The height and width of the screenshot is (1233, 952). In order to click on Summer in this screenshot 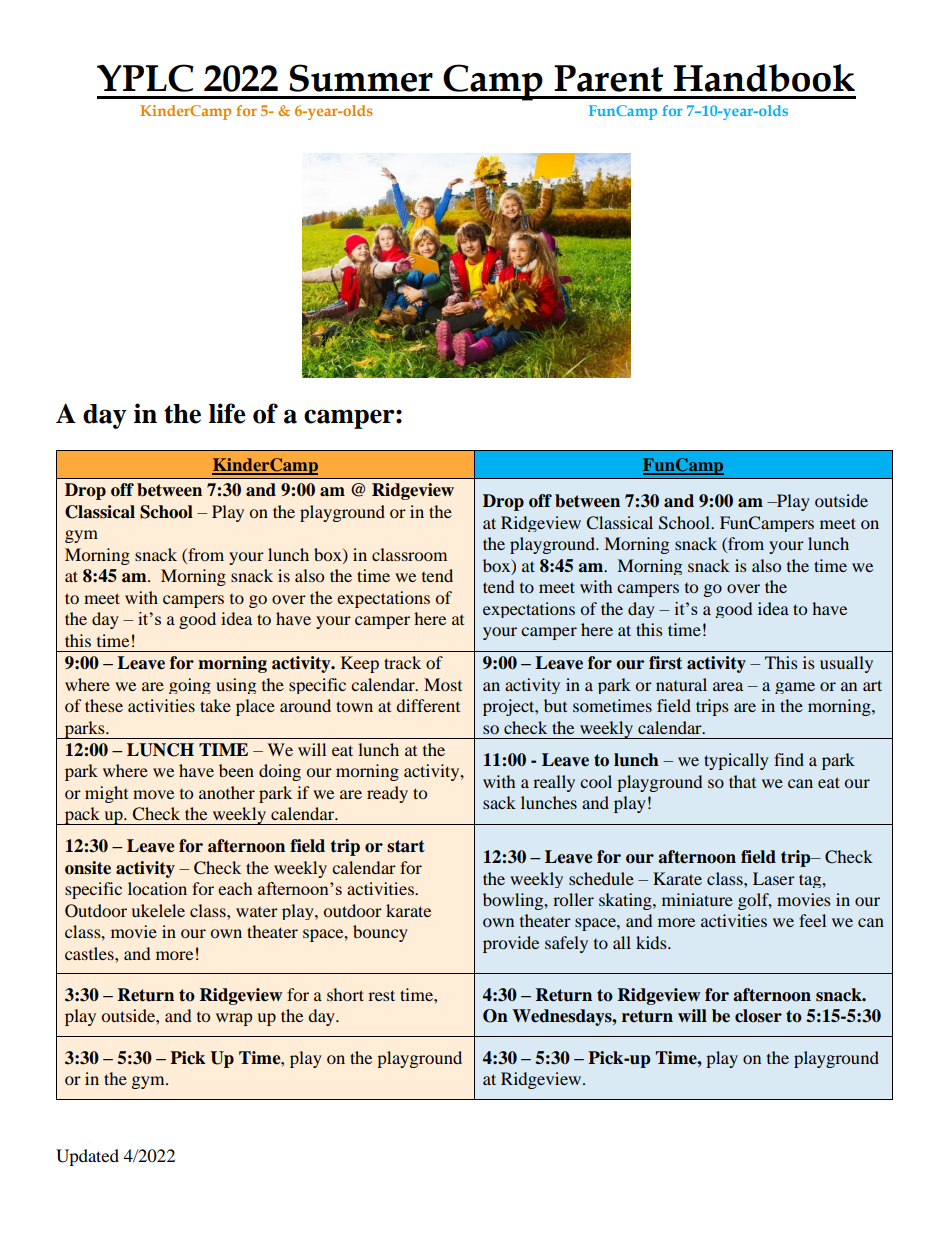, I will do `click(361, 78)`.
